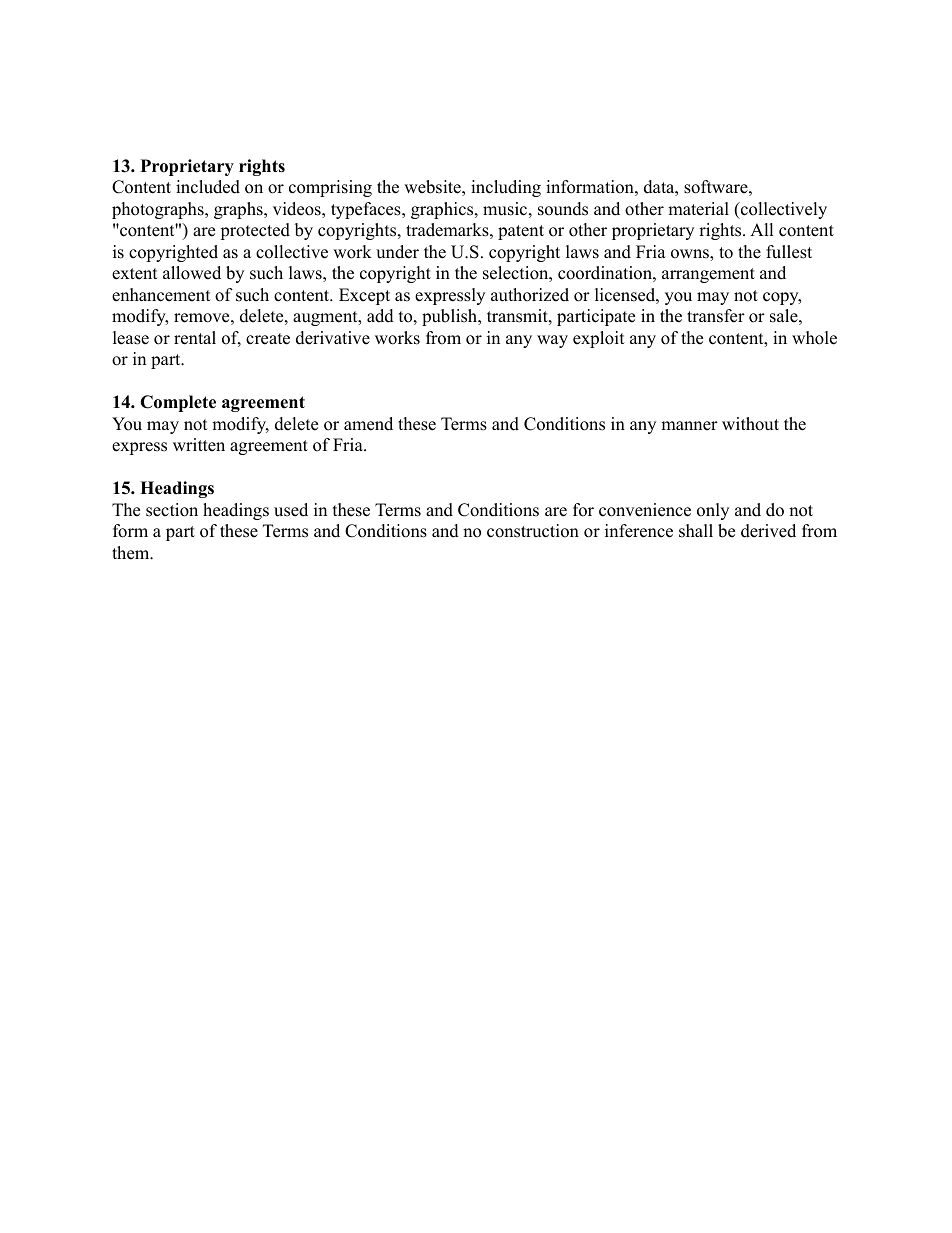 The image size is (952, 1233). I want to click on rental, so click(195, 338).
